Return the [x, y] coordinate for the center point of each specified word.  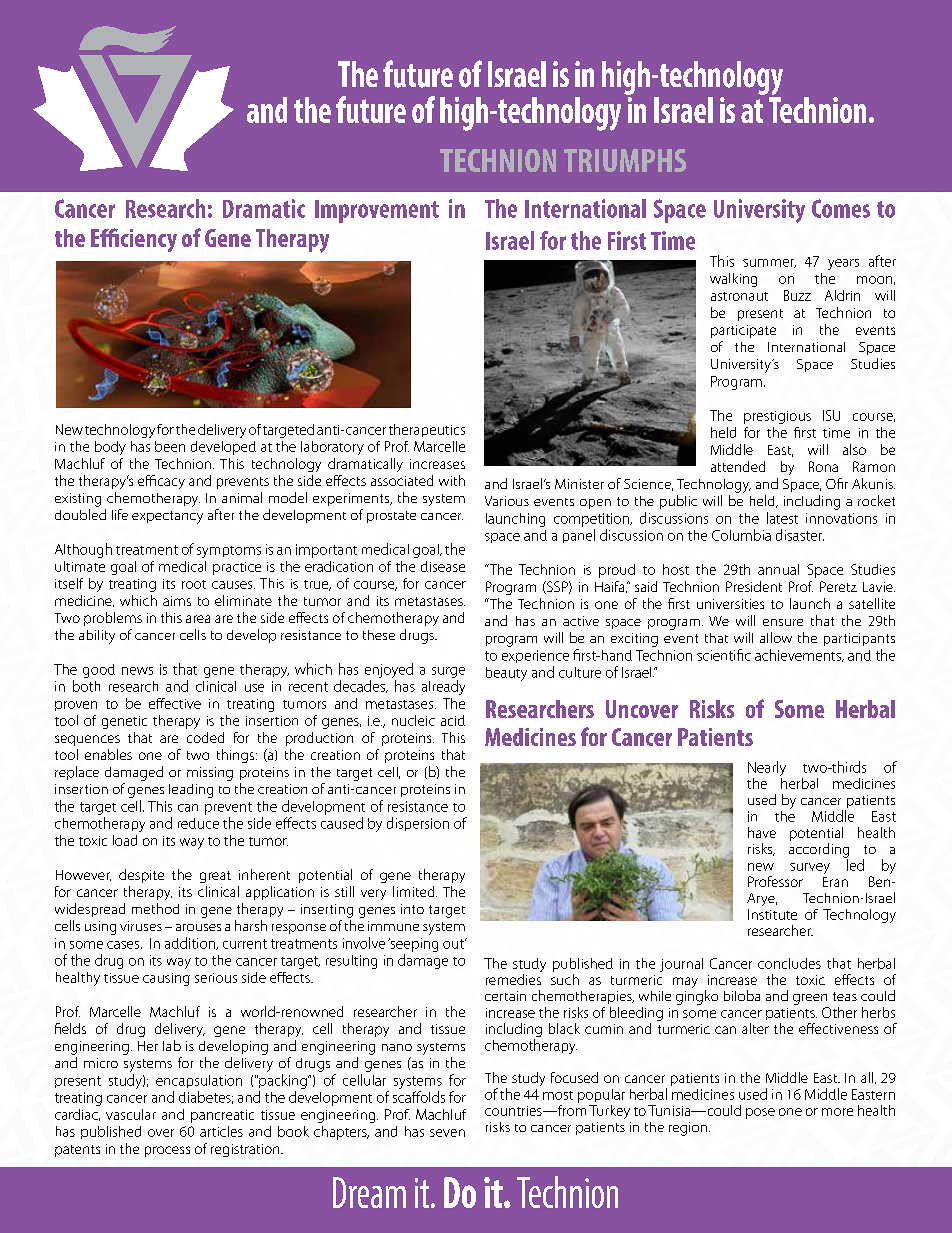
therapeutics [427, 430]
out [454, 944]
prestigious [777, 417]
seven [447, 1133]
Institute [772, 914]
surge [448, 672]
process [167, 1151]
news [137, 671]
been [170, 446]
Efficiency [134, 240]
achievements [799, 655]
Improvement [377, 211]
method [155, 908]
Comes [841, 208]
